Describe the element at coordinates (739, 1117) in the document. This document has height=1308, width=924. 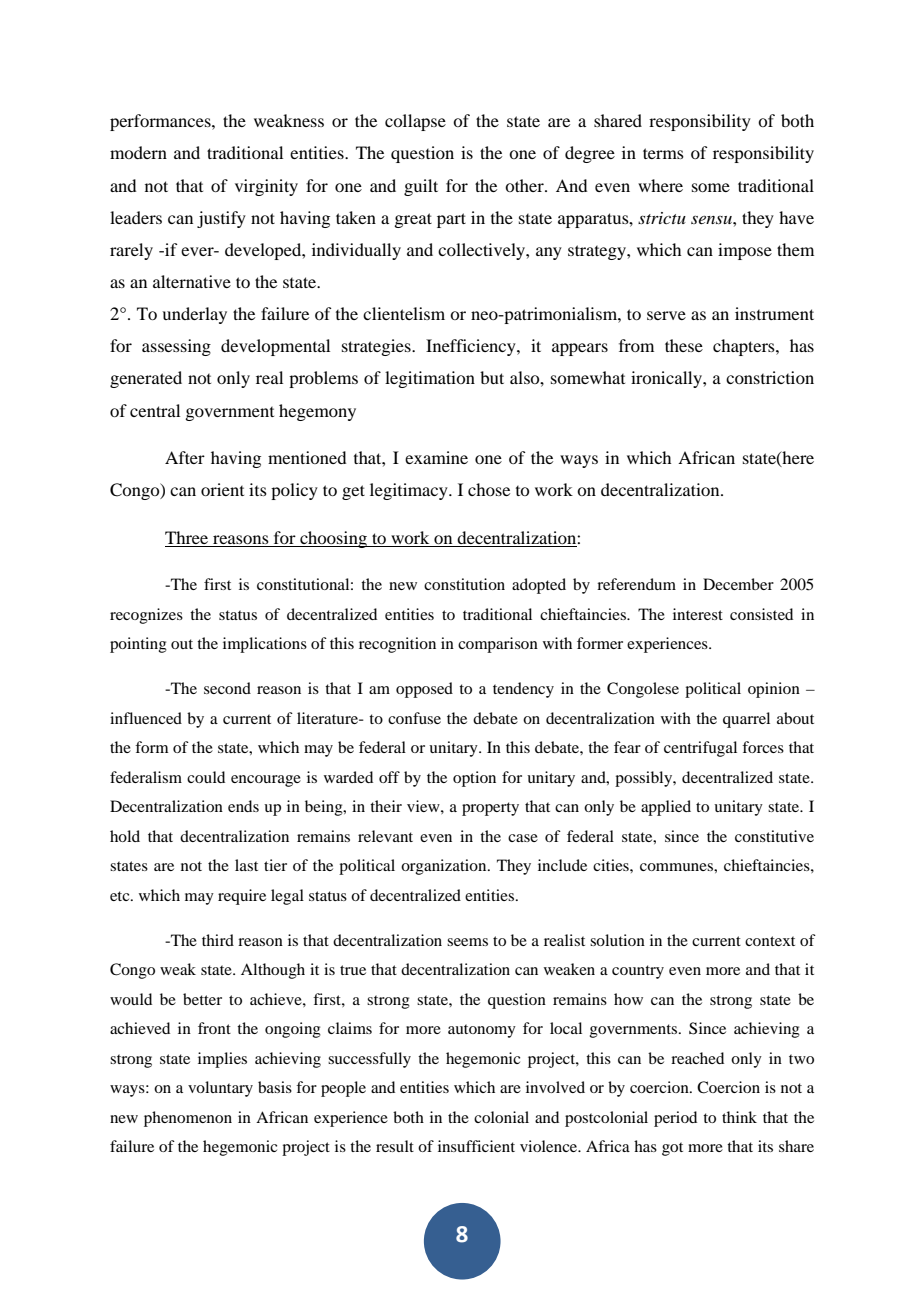
I see `think` at that location.
